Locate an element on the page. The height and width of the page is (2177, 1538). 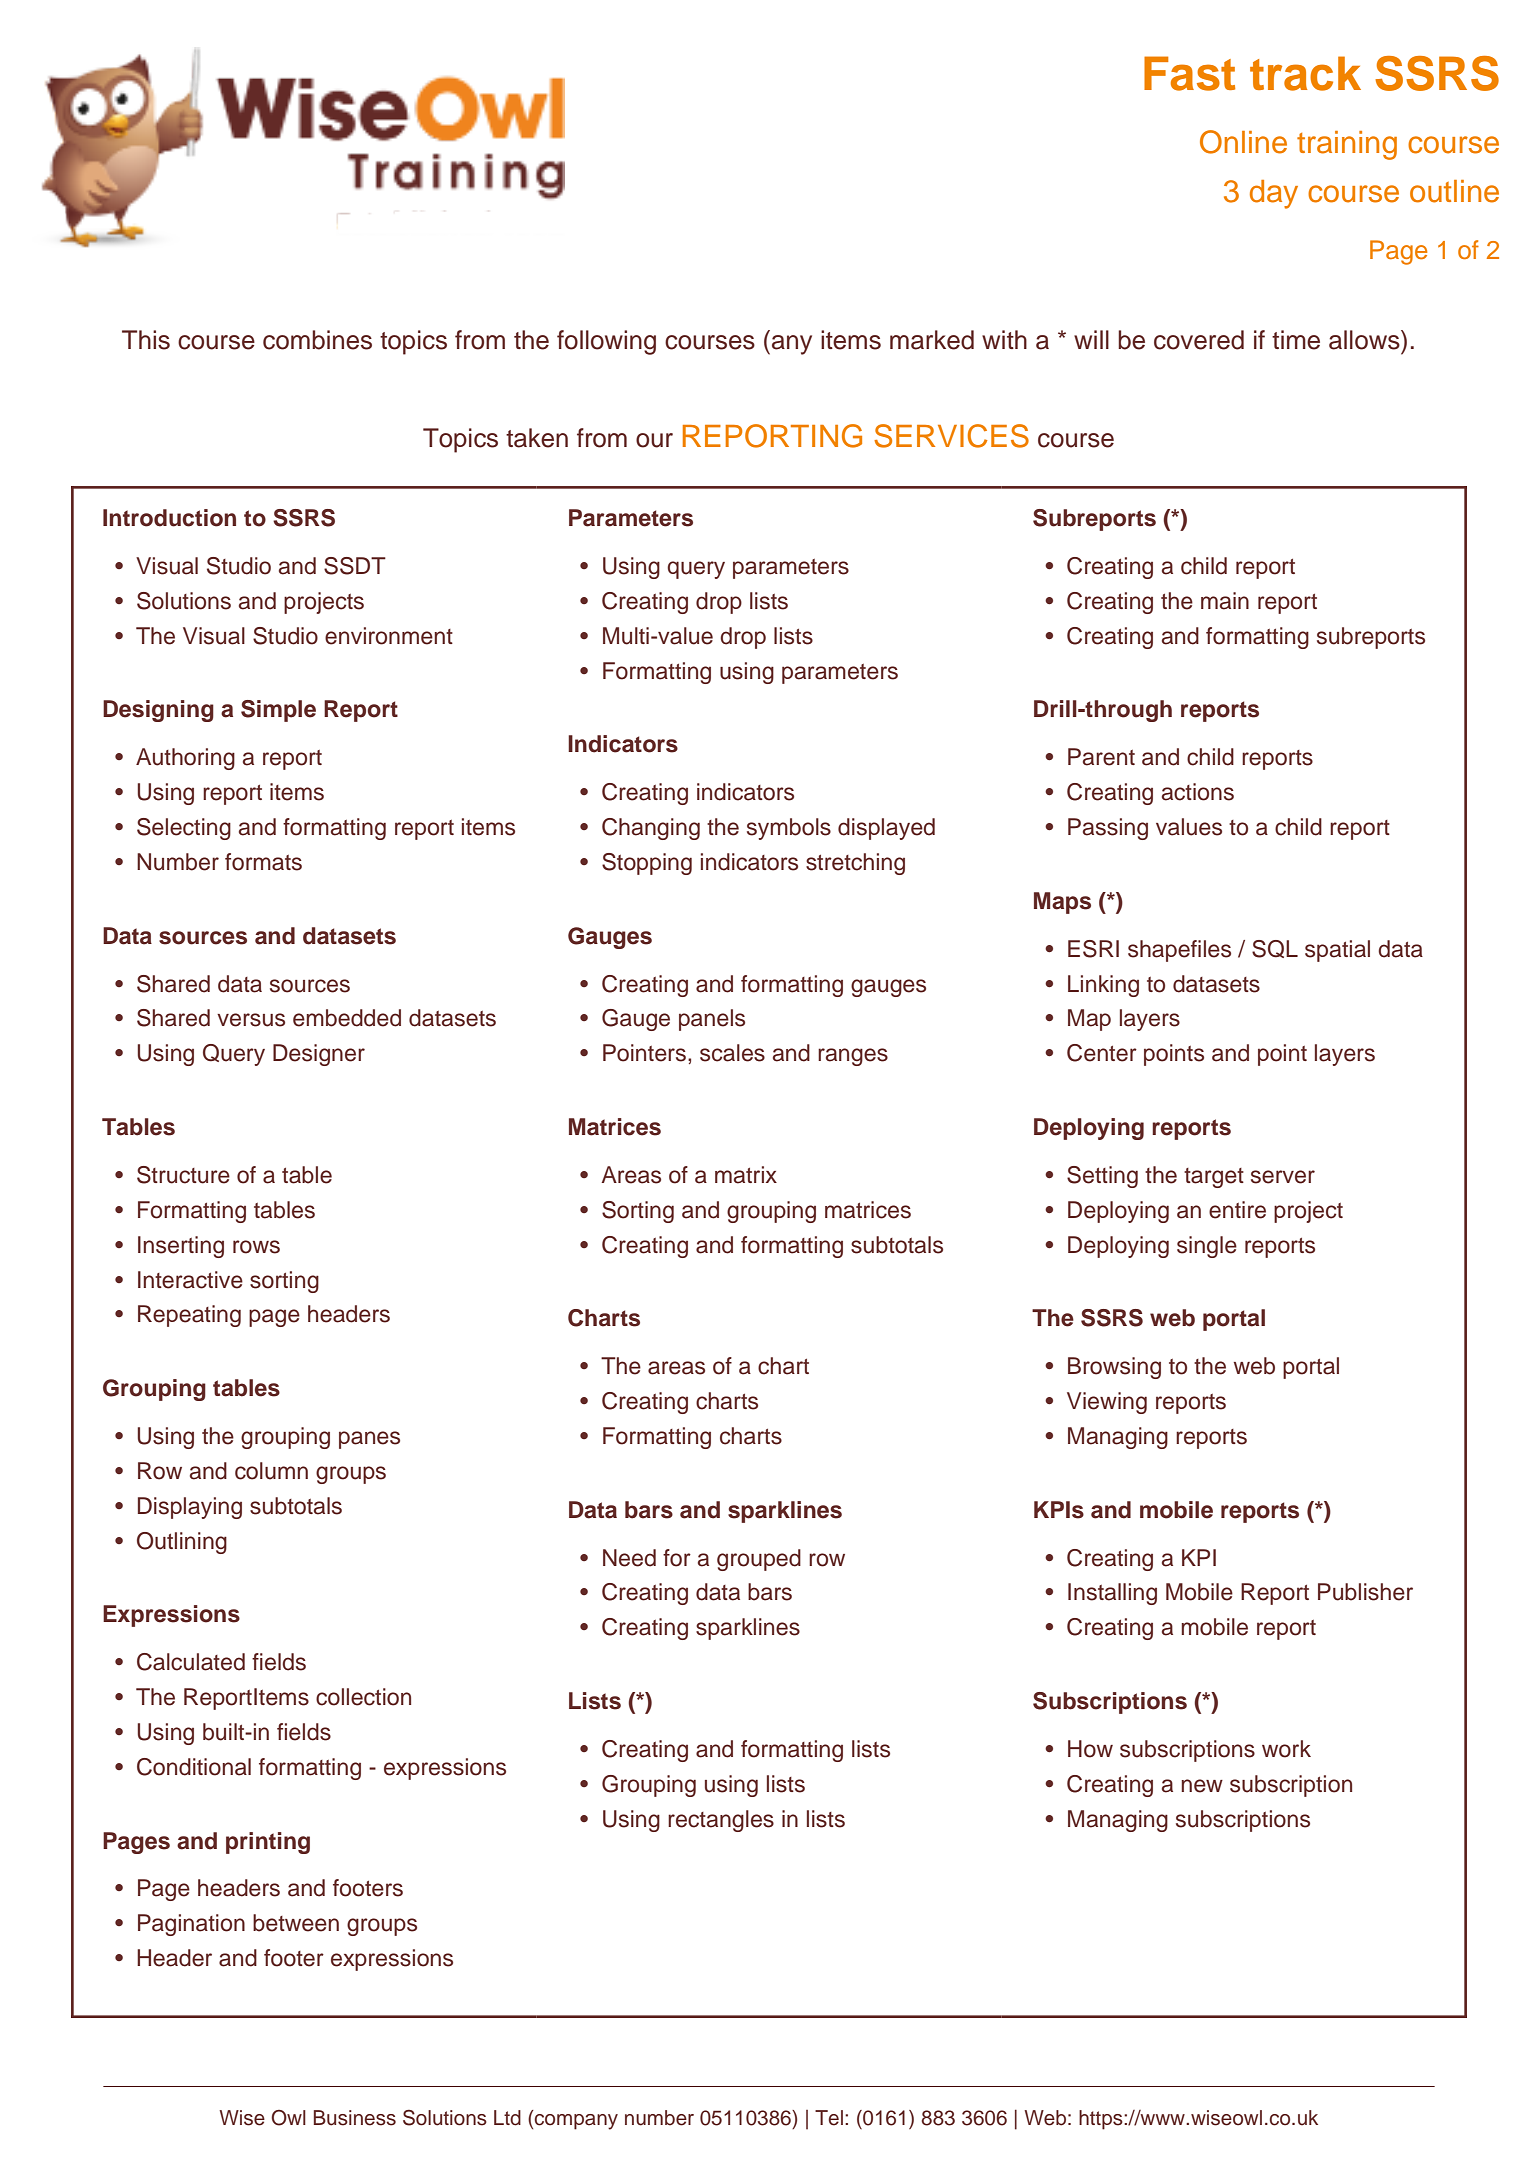
combines is located at coordinates (317, 340).
